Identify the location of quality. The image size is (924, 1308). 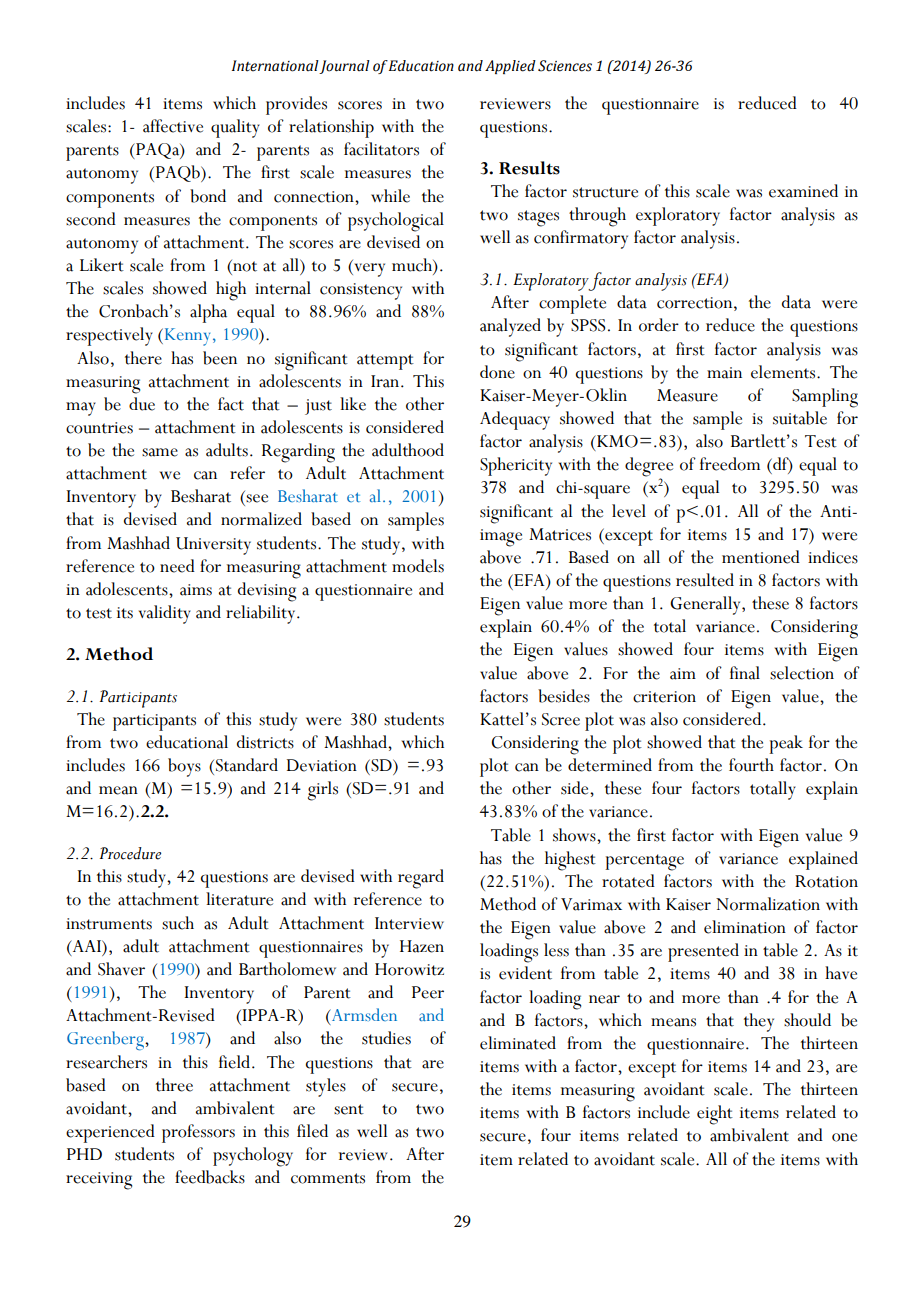
(235, 128).
